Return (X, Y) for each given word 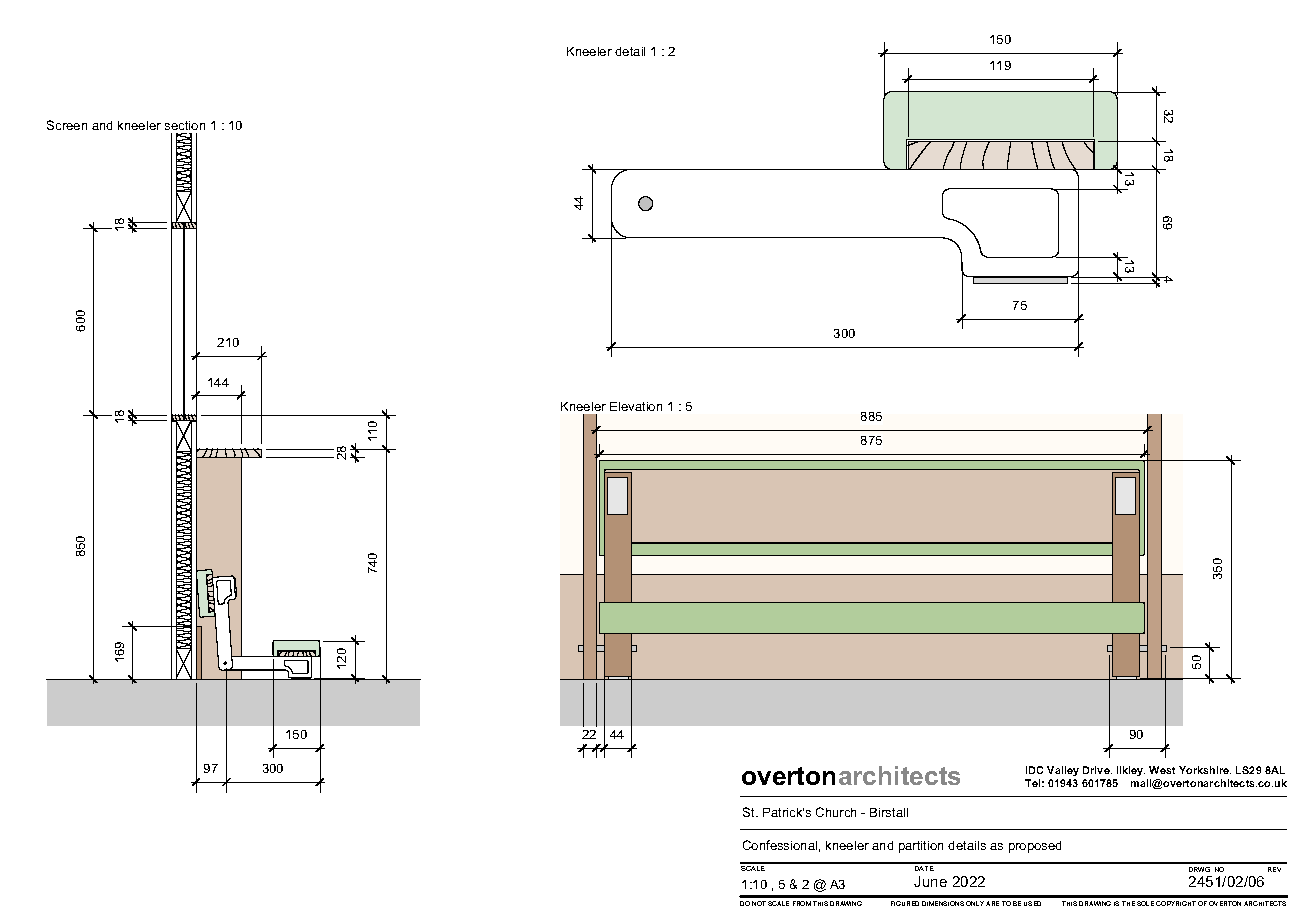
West (1162, 770)
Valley (1063, 771)
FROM (802, 903)
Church (836, 812)
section (185, 125)
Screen (67, 125)
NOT (759, 903)
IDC (1034, 770)
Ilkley (1131, 771)
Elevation (636, 406)
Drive (1097, 770)
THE (1128, 903)
